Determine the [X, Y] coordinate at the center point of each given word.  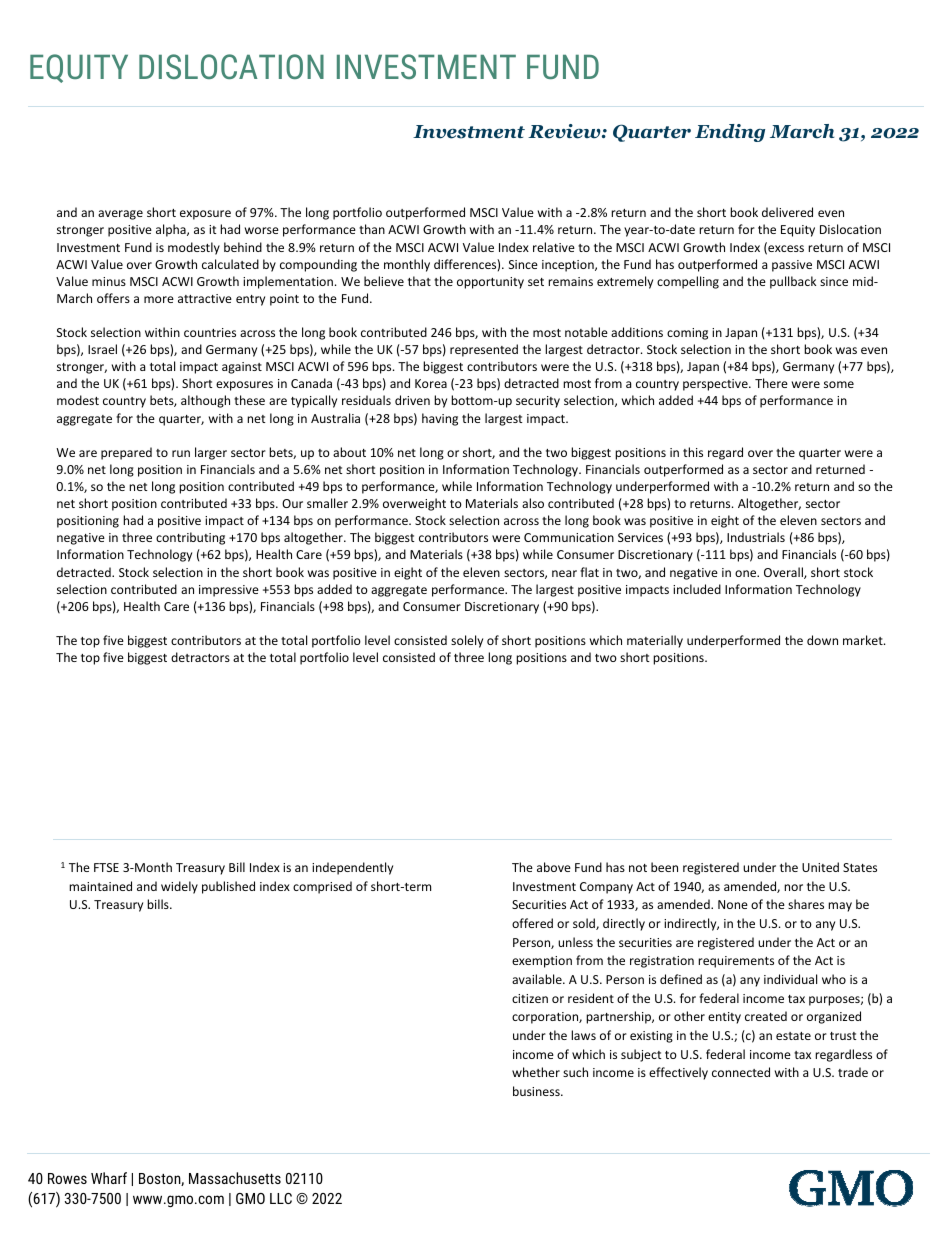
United [820, 867]
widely [179, 887]
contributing [190, 538]
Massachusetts [235, 1178]
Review [565, 131]
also [533, 503]
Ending [730, 133]
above [554, 867]
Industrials [756, 537]
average [120, 215]
